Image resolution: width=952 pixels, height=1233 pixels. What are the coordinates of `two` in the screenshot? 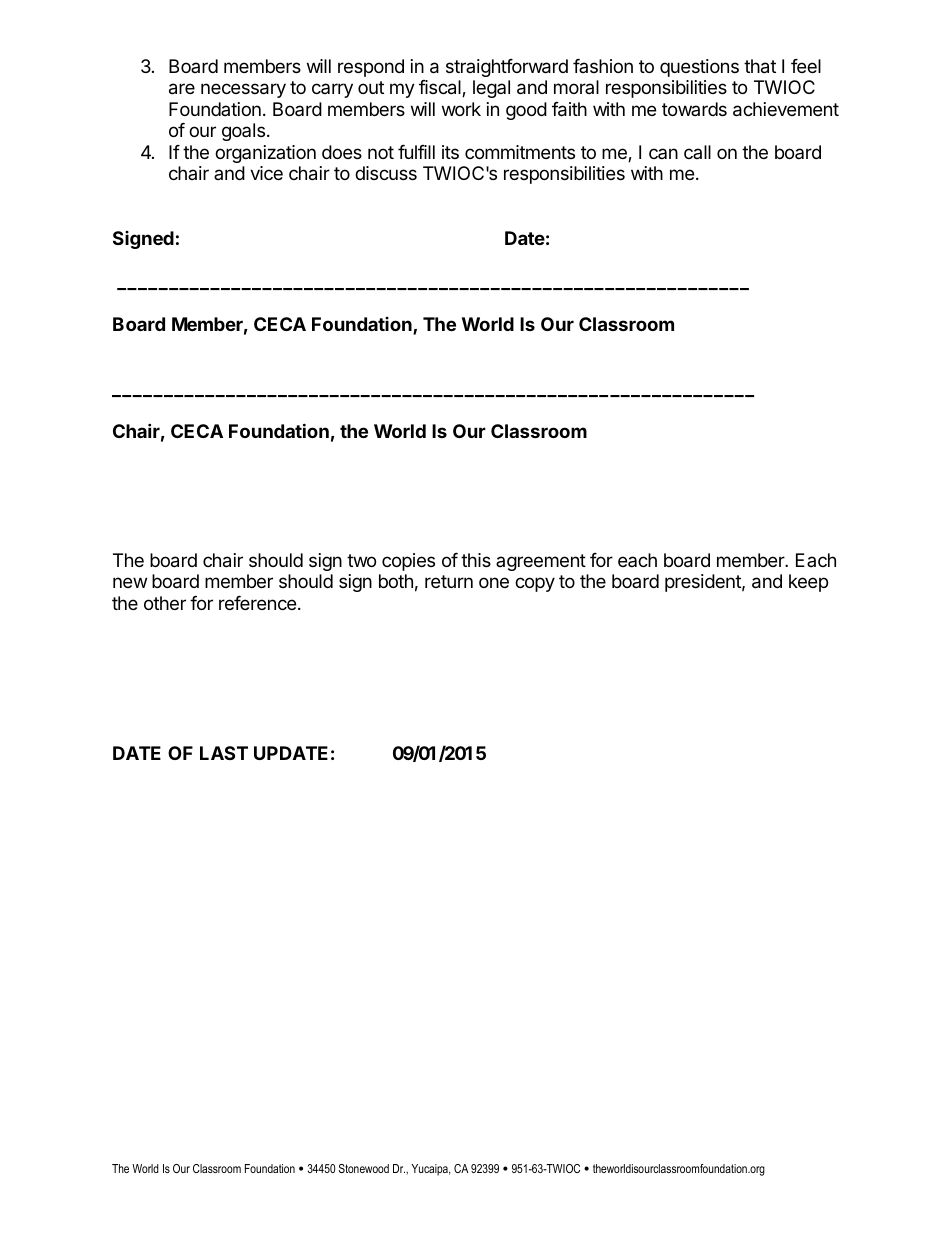 It's located at (361, 560).
